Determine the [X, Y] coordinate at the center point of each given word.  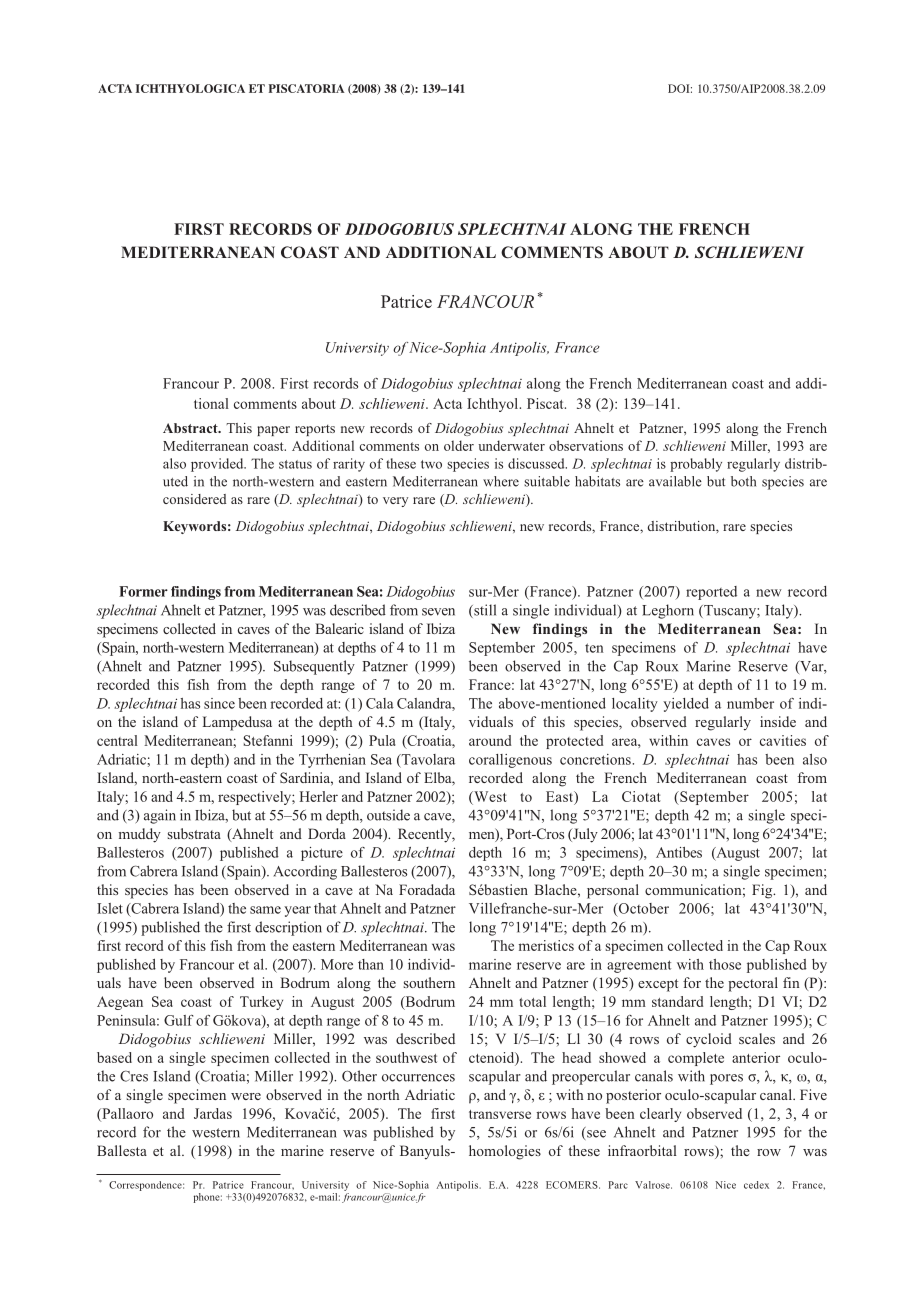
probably [696, 465]
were [246, 1096]
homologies [505, 1152]
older [459, 445]
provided [218, 465]
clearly [660, 1115]
